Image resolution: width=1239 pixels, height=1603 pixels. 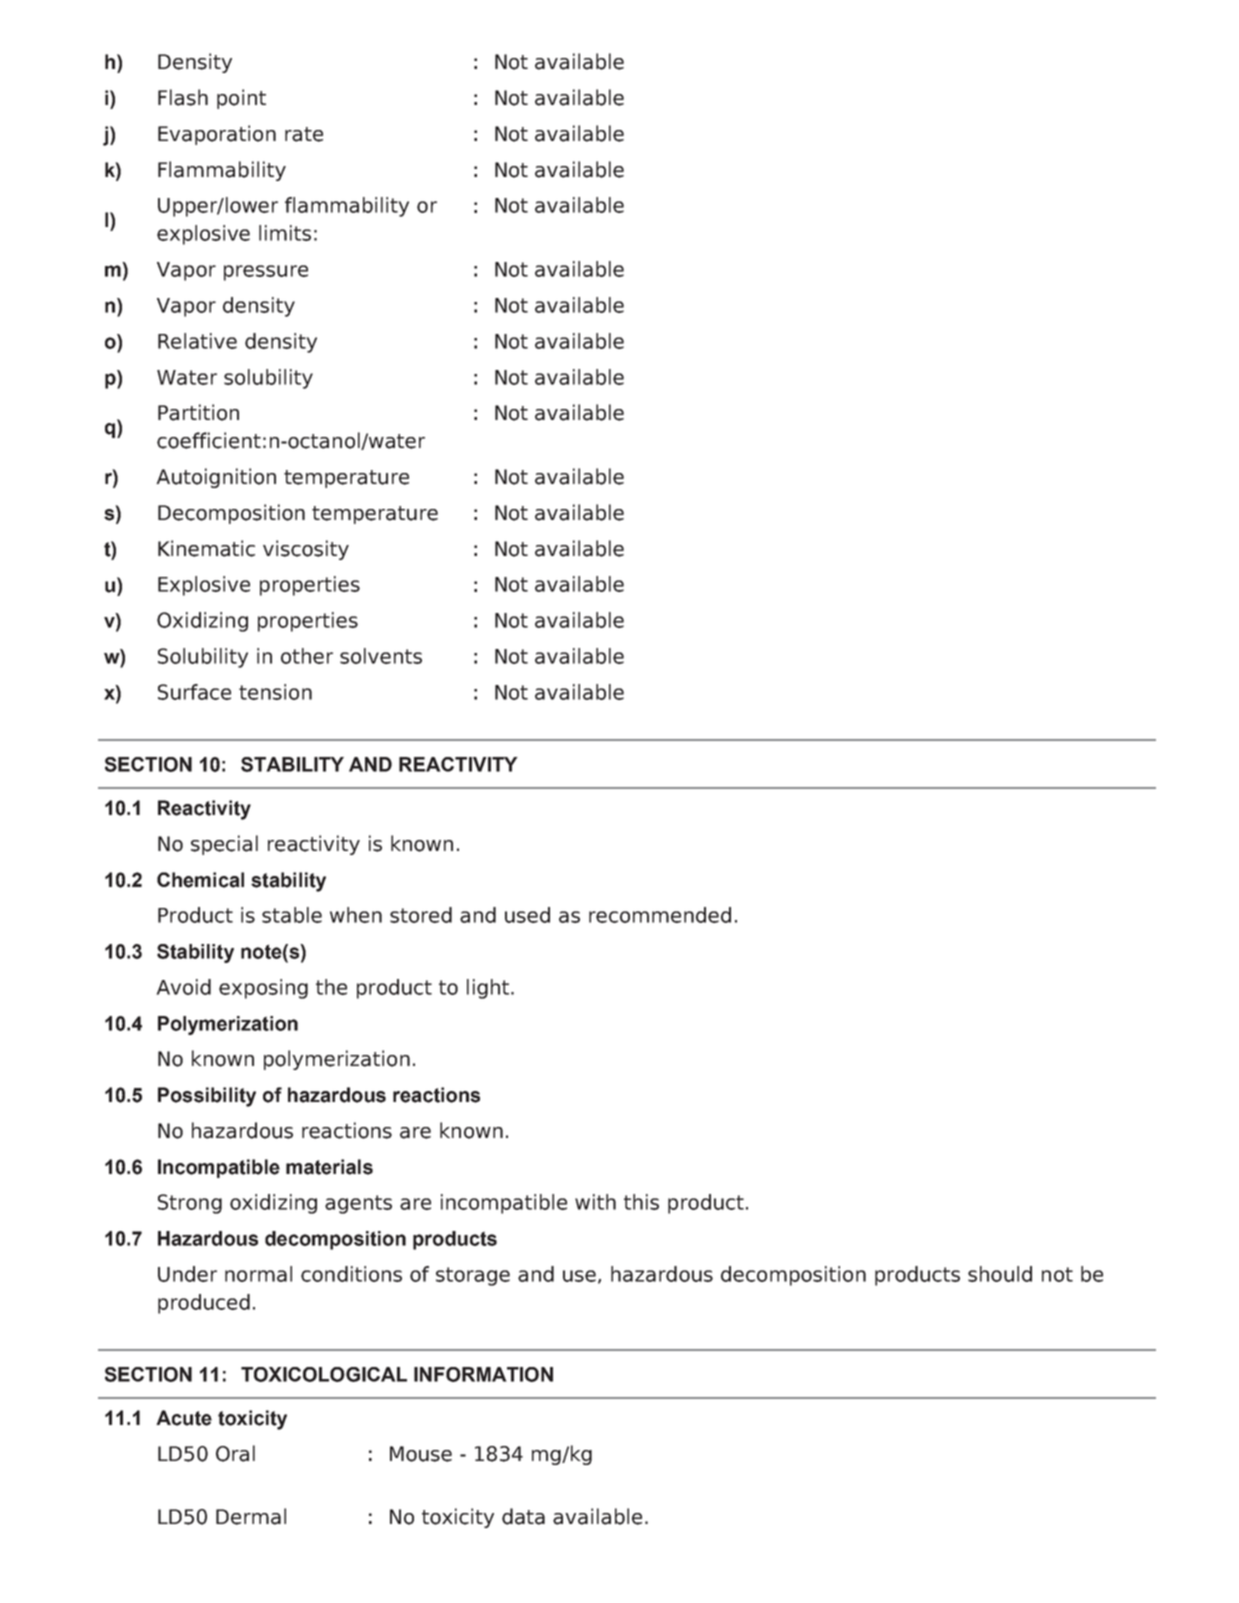 What do you see at coordinates (285, 233) in the document?
I see `limits` at bounding box center [285, 233].
